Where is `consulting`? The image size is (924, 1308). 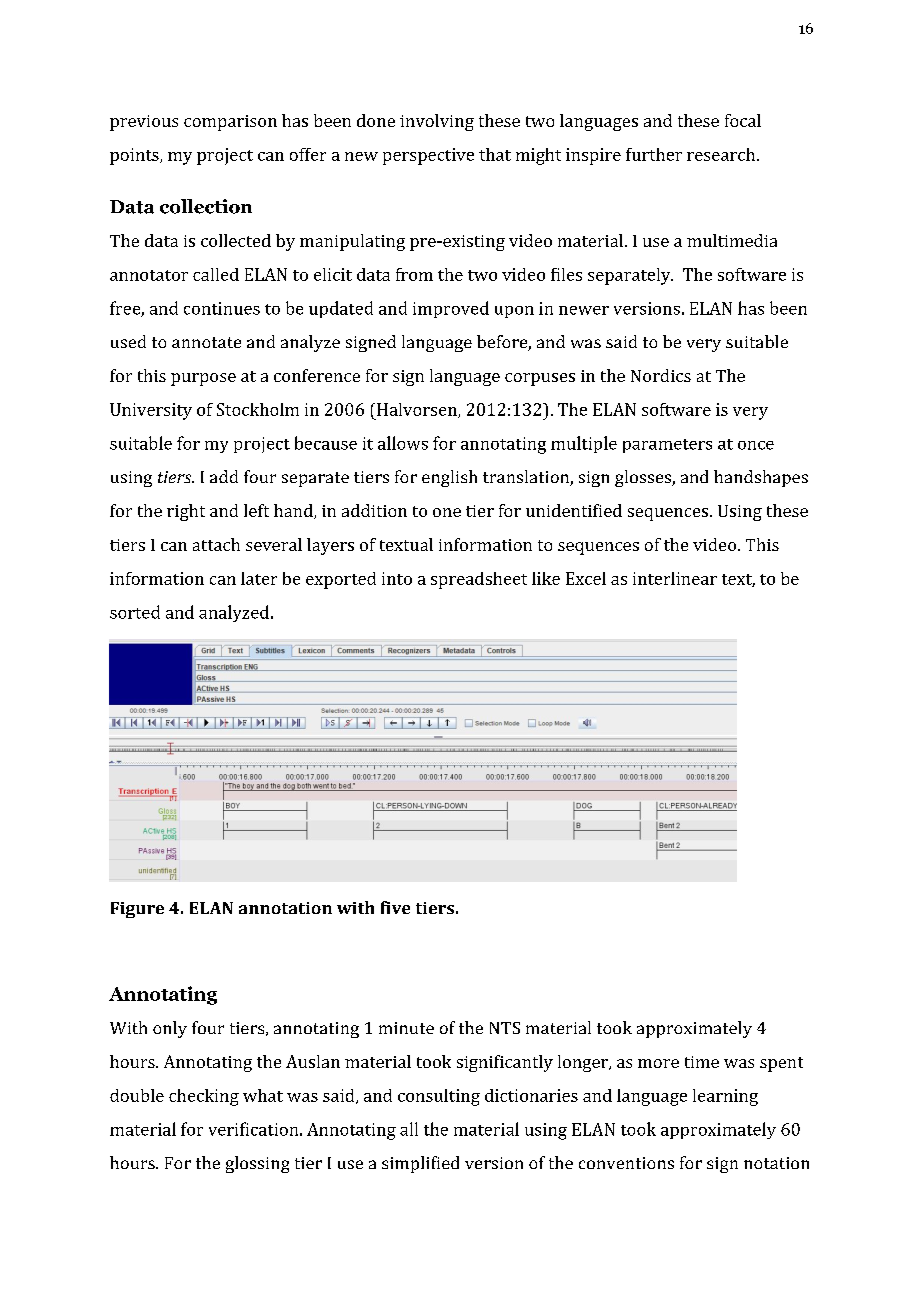
consulting is located at coordinates (439, 1097).
